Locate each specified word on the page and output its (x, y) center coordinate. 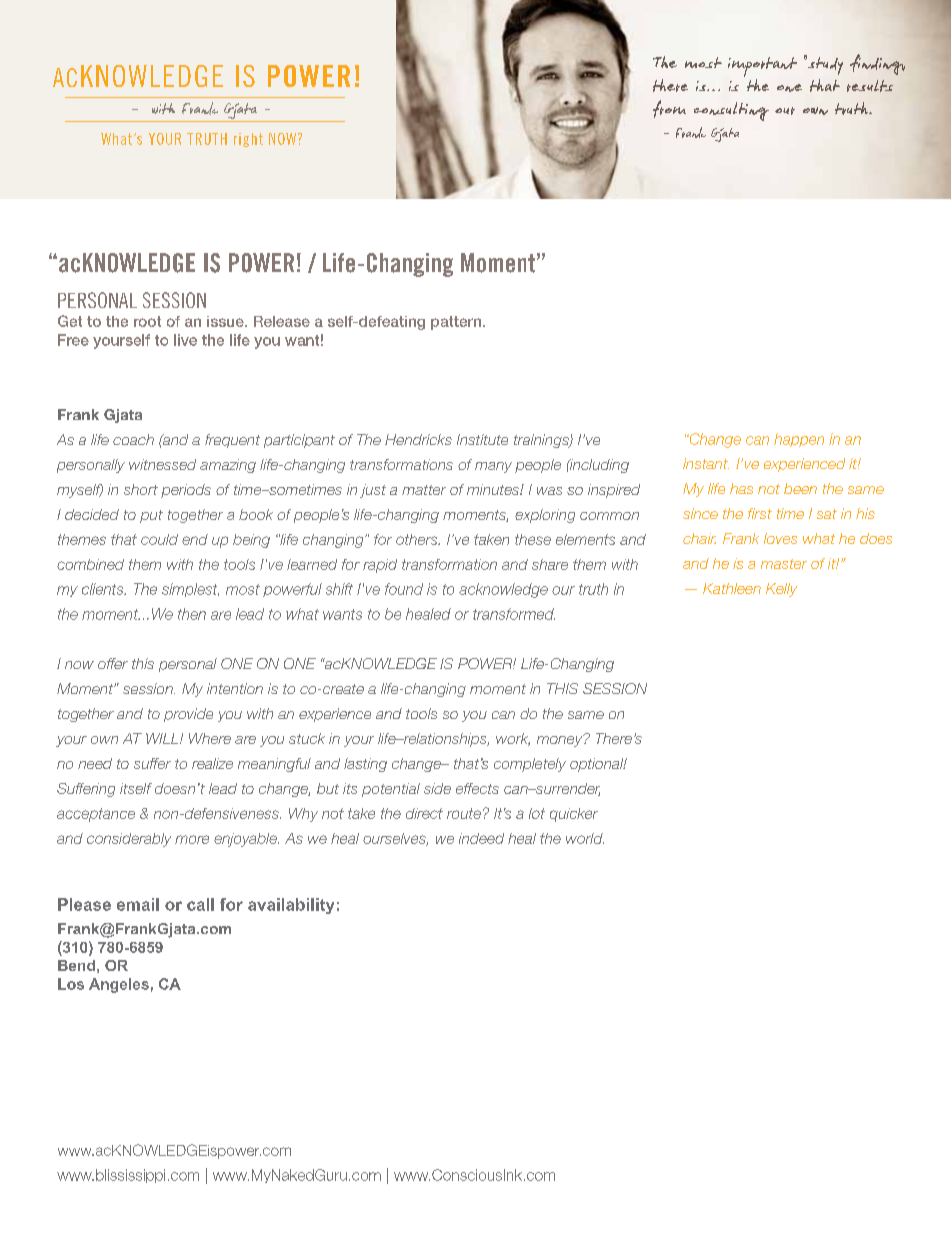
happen (799, 440)
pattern (457, 323)
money (561, 740)
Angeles (119, 985)
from (669, 109)
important (762, 68)
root (147, 321)
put (151, 516)
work (513, 739)
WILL (163, 738)
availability (291, 906)
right (248, 140)
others (418, 539)
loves (780, 538)
